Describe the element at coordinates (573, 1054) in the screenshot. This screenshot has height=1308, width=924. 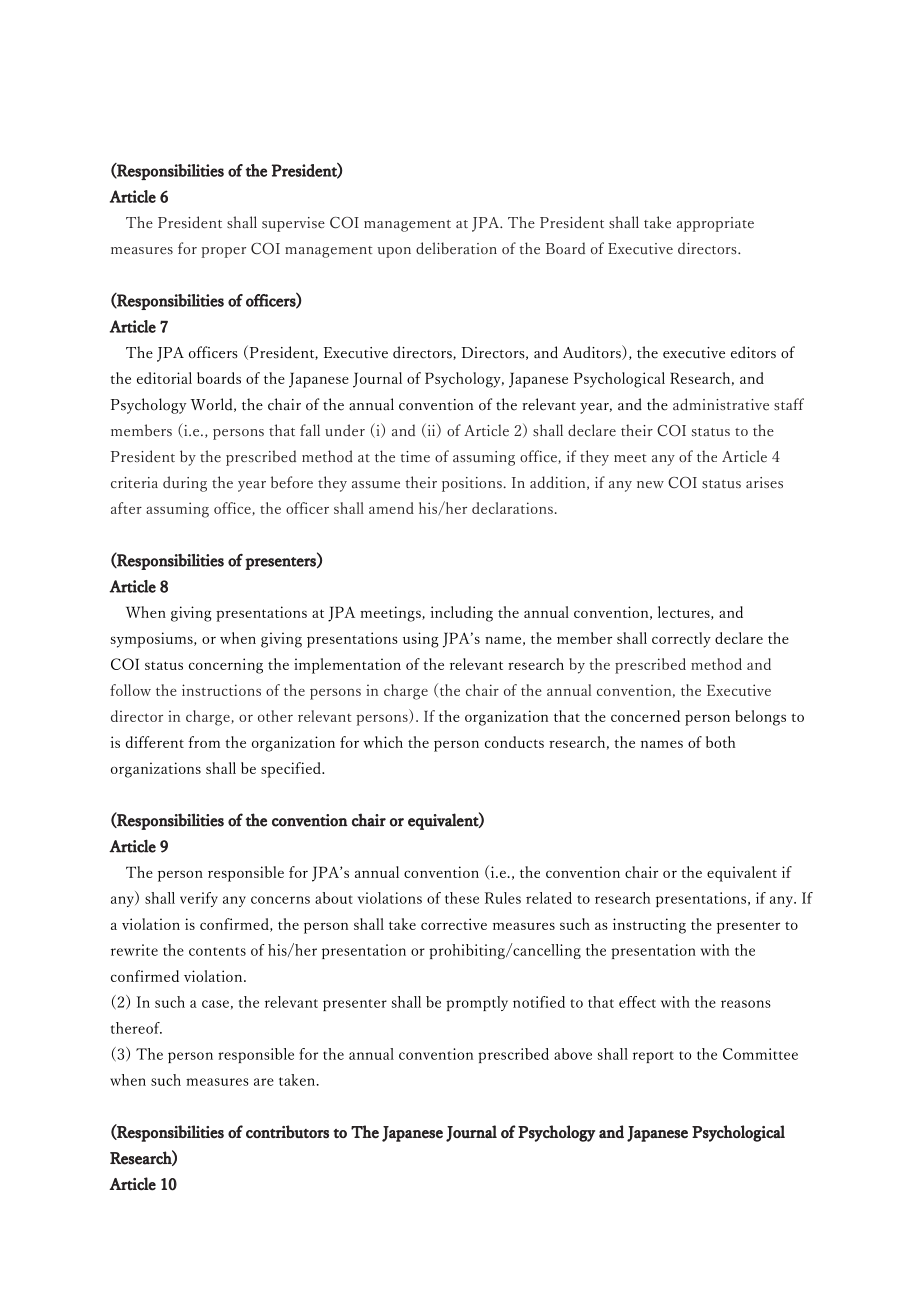
I see `above` at that location.
